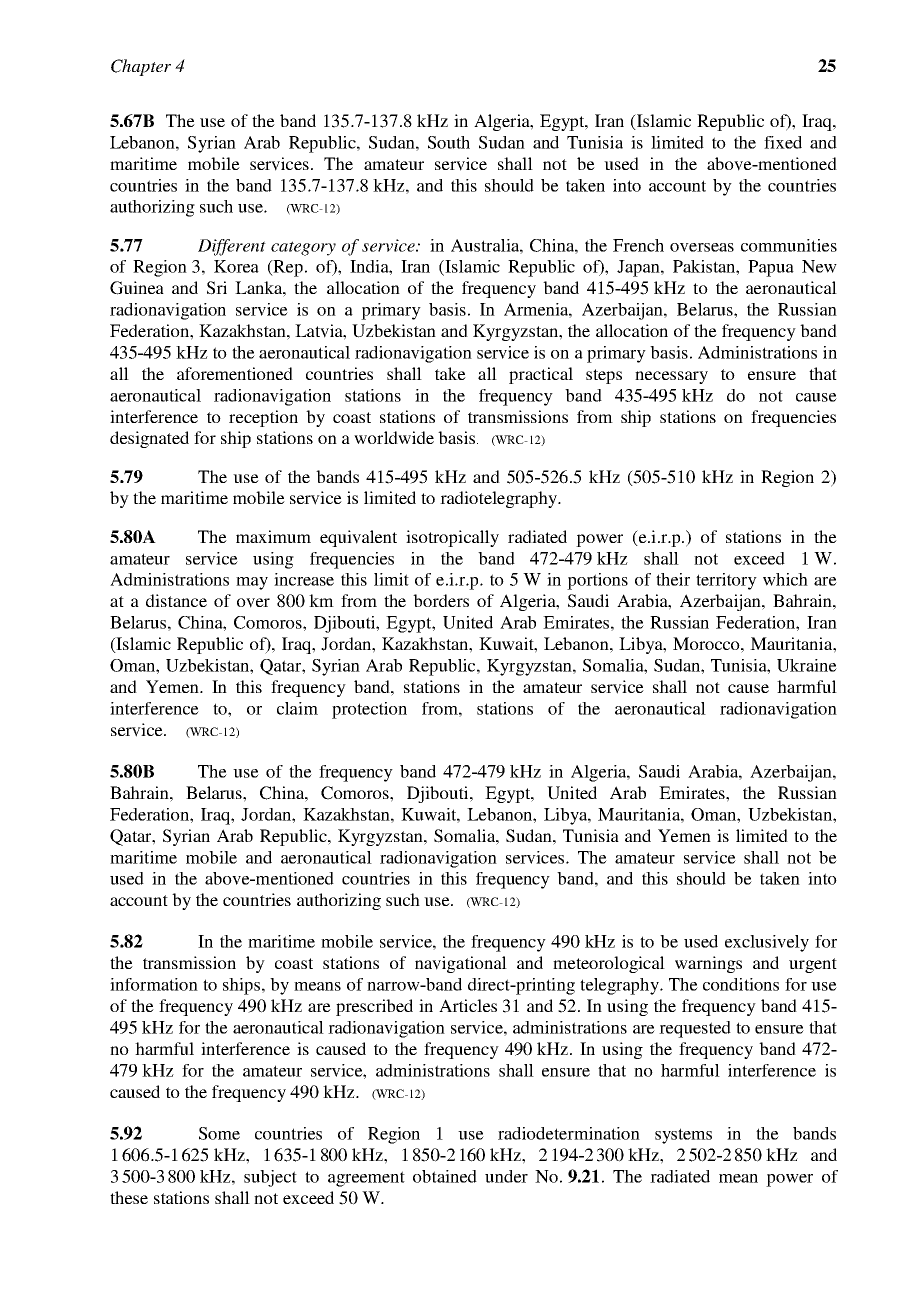 The width and height of the page is (924, 1308). I want to click on worldwide, so click(394, 437).
